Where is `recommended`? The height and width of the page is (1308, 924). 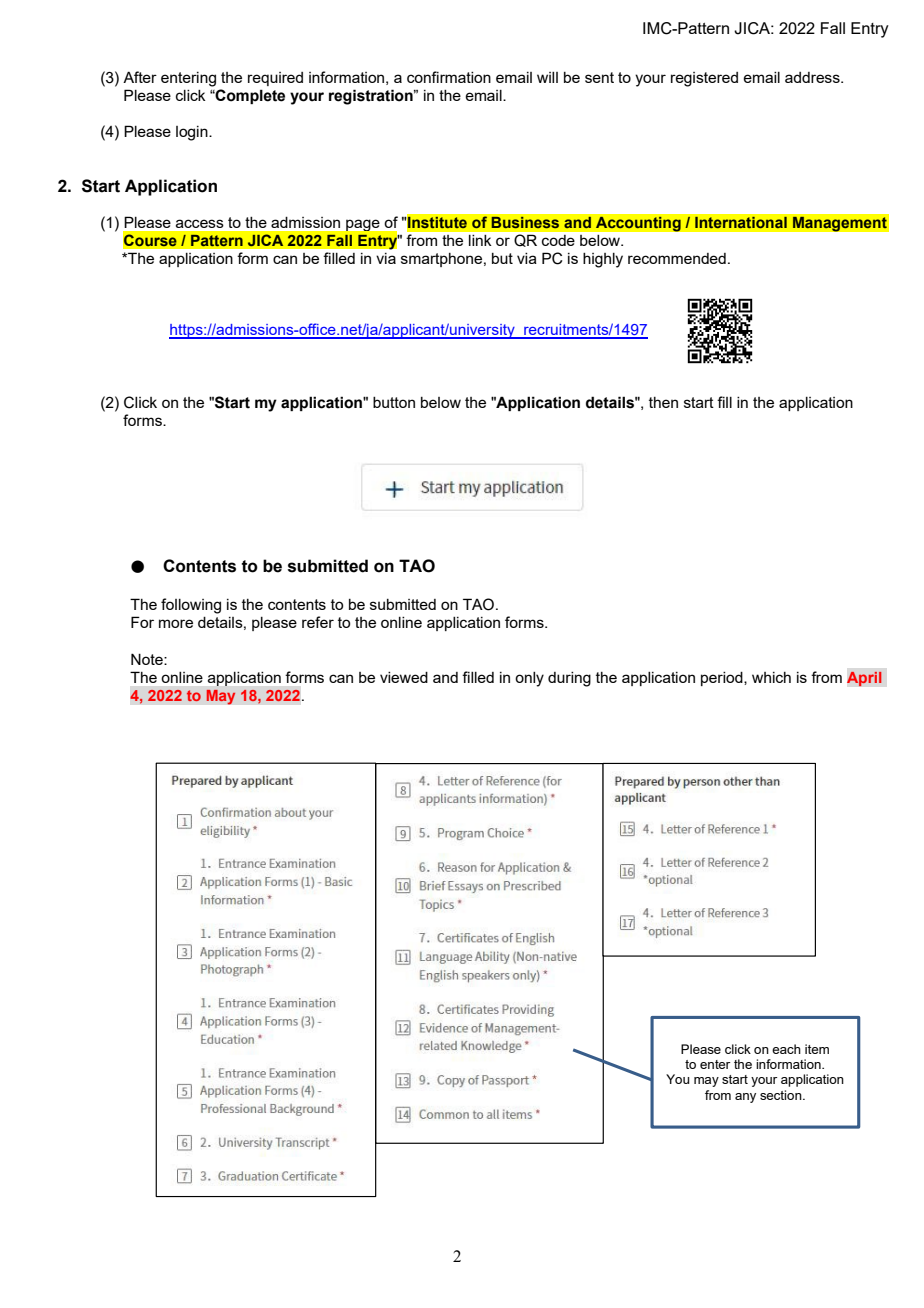
recommended is located at coordinates (677, 258).
